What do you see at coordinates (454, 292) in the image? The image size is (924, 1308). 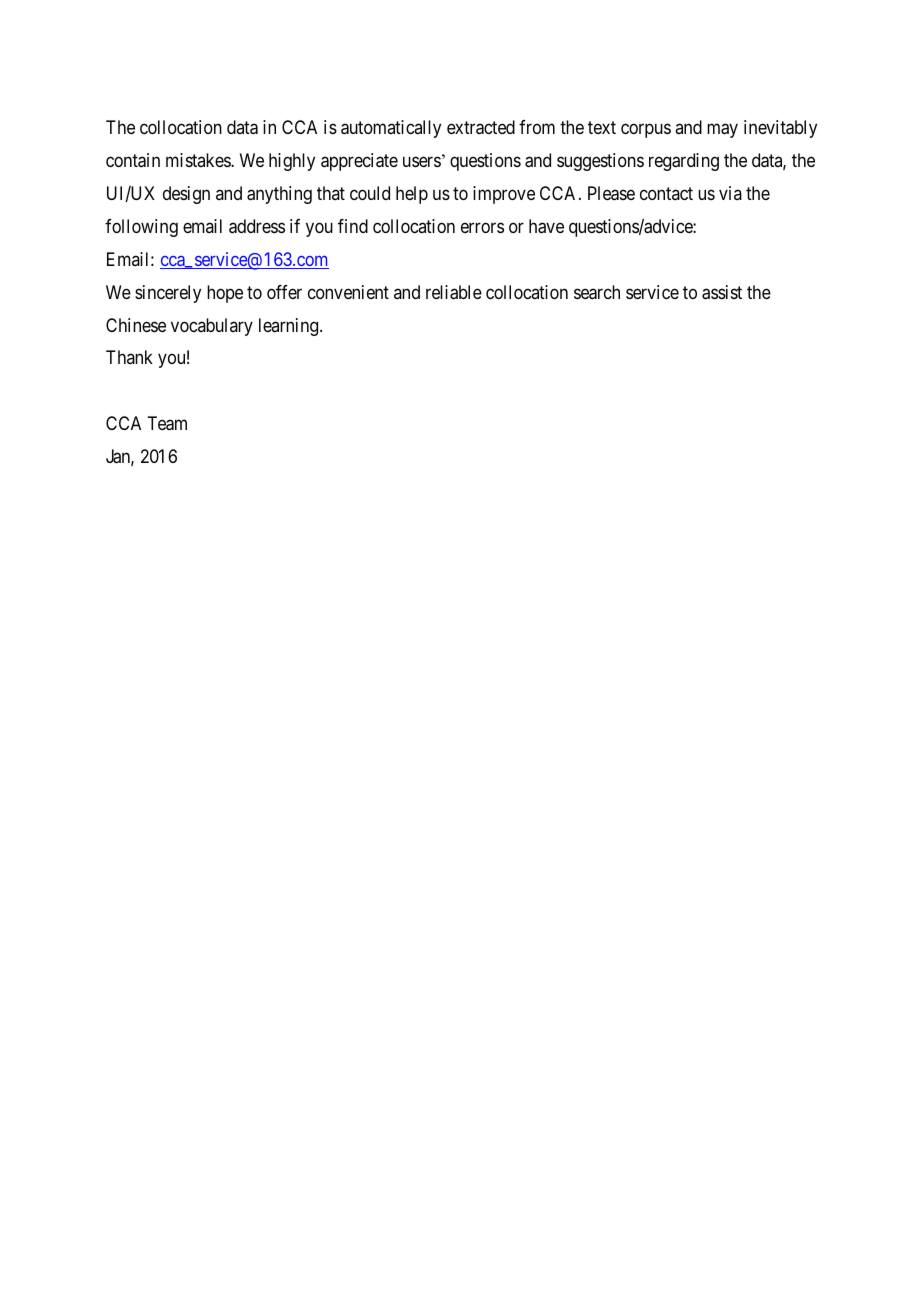 I see `reliable` at bounding box center [454, 292].
